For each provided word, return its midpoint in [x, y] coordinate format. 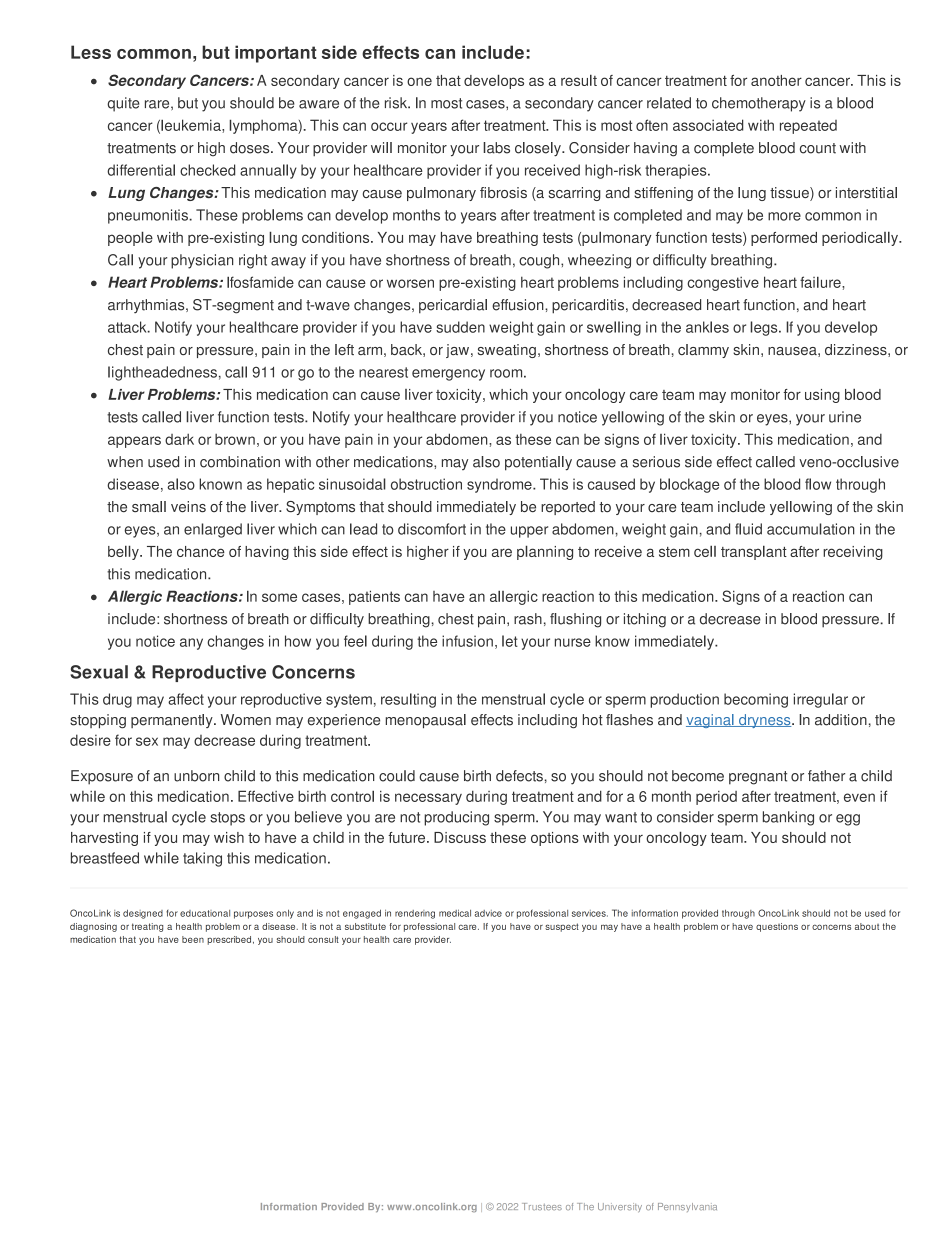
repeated [808, 127]
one [419, 81]
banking [788, 818]
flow [818, 484]
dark [179, 439]
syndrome [500, 485]
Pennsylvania [687, 1207]
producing [456, 818]
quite [123, 104]
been [193, 939]
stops [227, 819]
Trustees [542, 1206]
